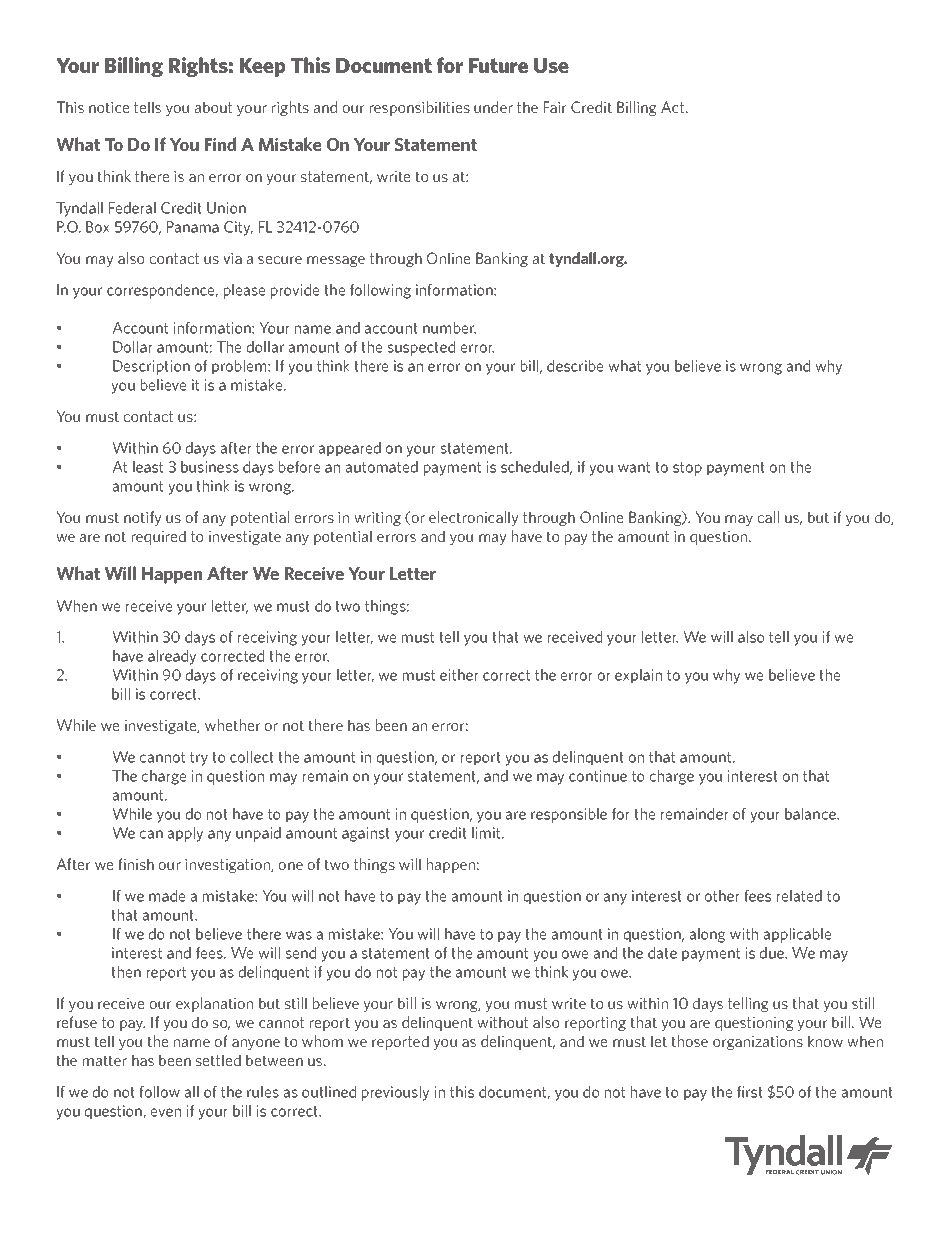 The width and height of the page is (952, 1233). What do you see at coordinates (459, 675) in the page?
I see `either` at bounding box center [459, 675].
